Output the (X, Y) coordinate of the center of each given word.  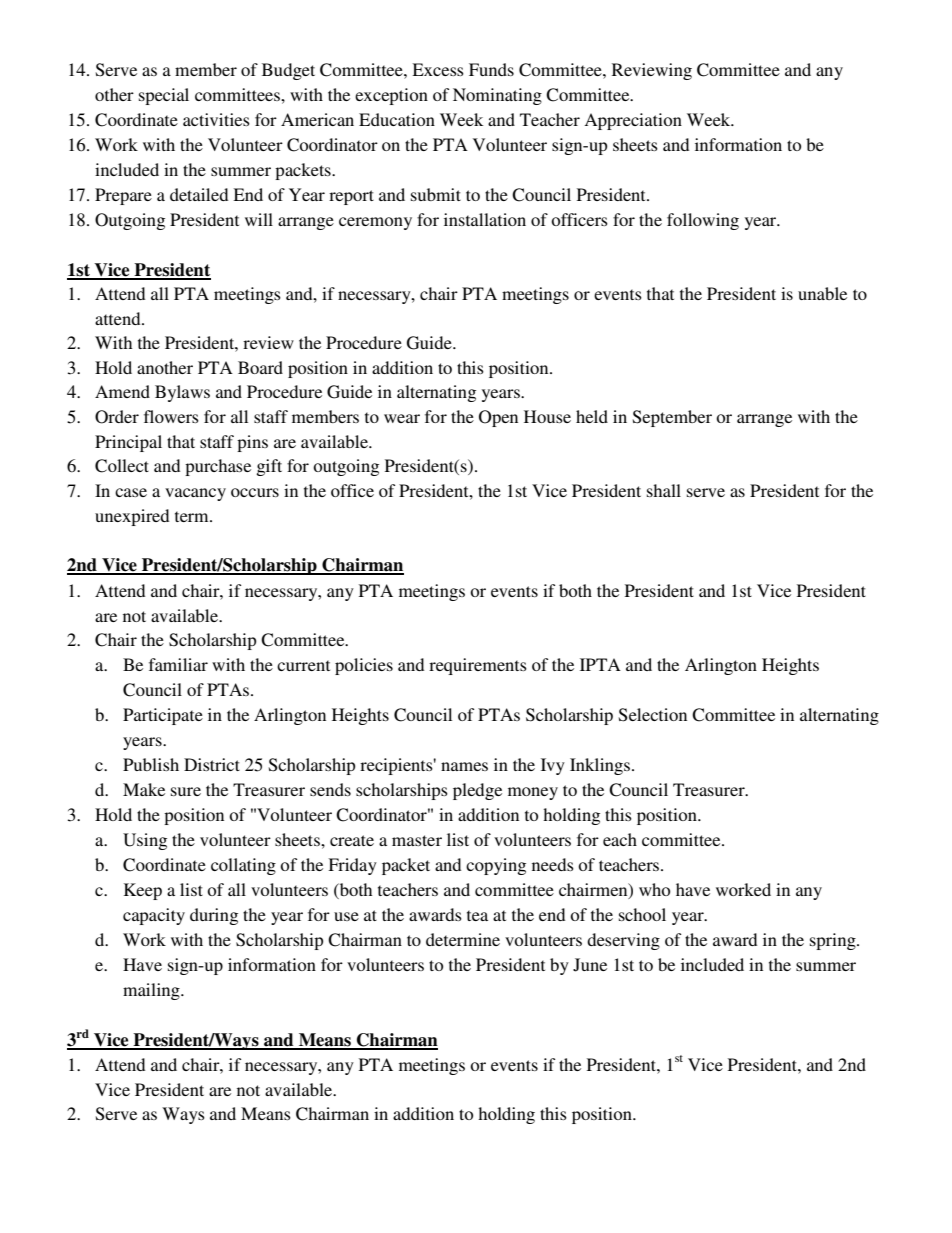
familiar (178, 664)
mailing (152, 991)
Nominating (497, 96)
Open (498, 418)
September (672, 418)
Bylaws (182, 393)
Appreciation (633, 121)
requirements (478, 666)
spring (834, 941)
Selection (653, 715)
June (590, 965)
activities (216, 119)
